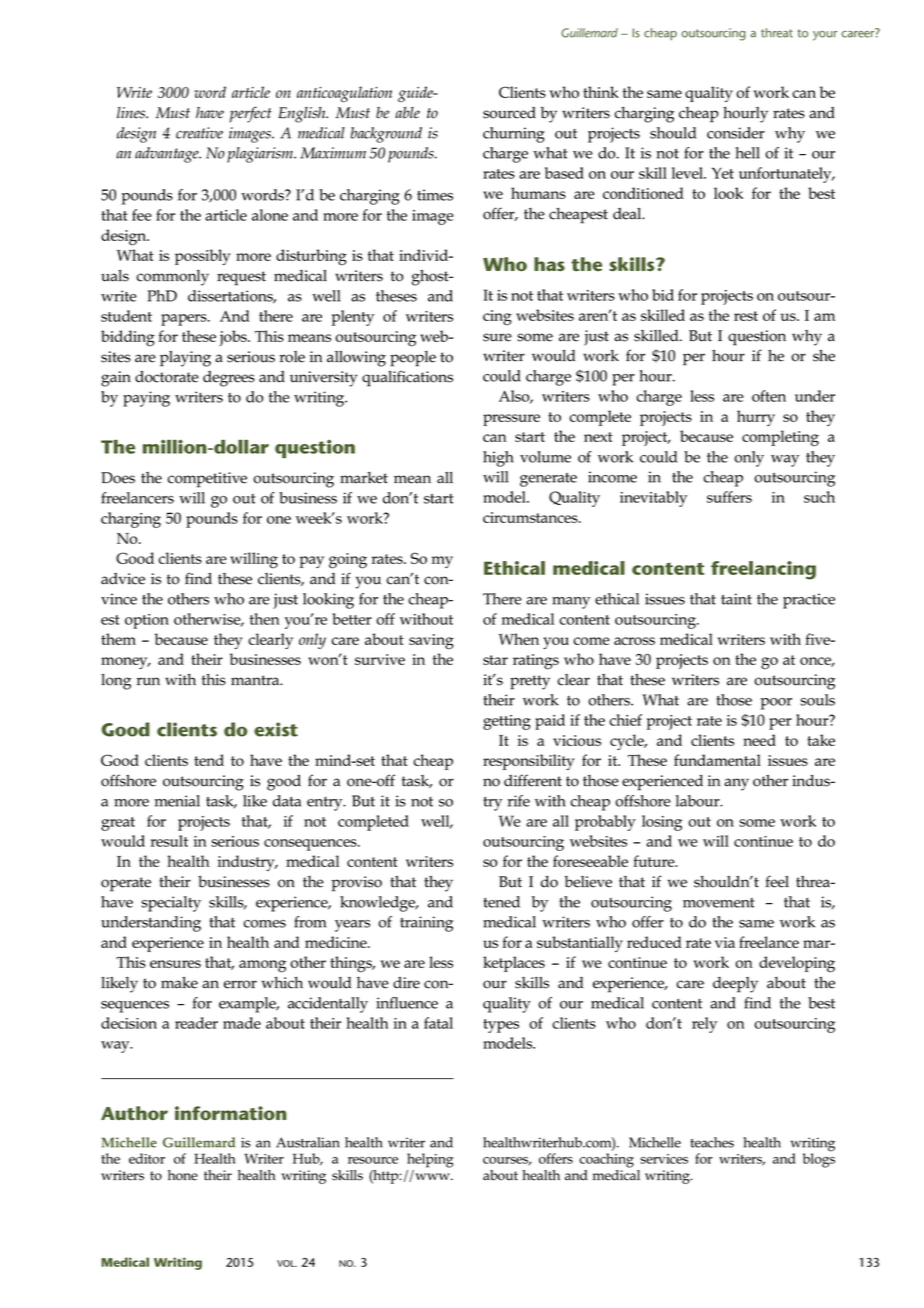 Image resolution: width=924 pixels, height=1308 pixels. Describe the element at coordinates (185, 320) in the screenshot. I see `papers` at that location.
